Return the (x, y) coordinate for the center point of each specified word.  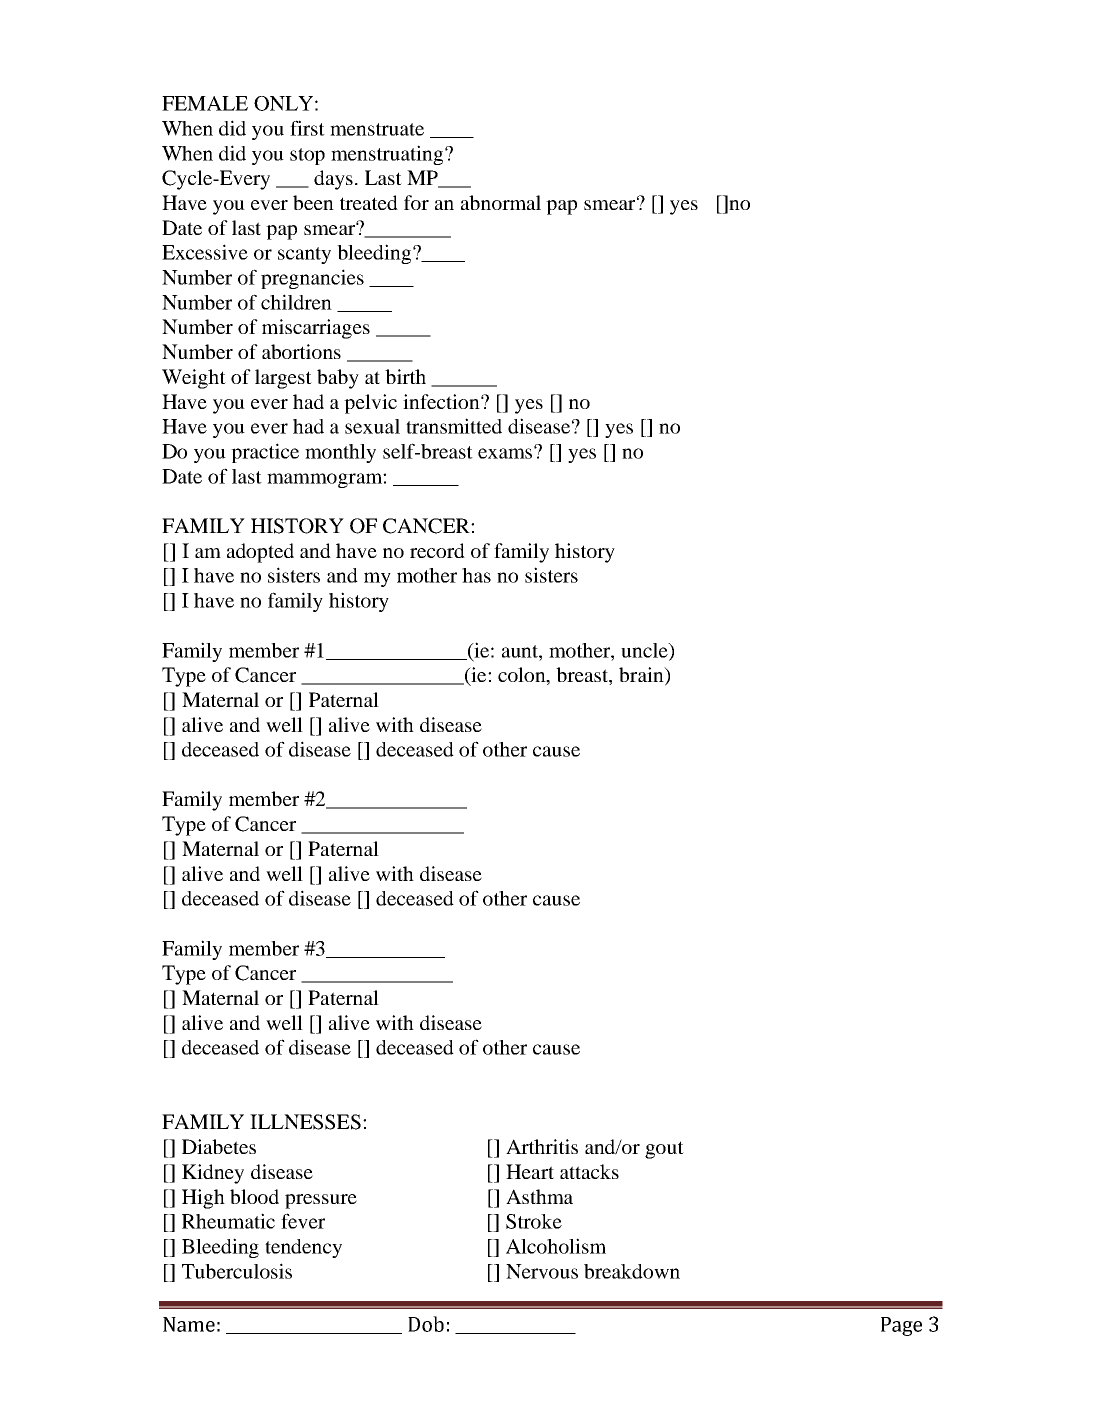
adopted (260, 553)
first (307, 128)
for (416, 202)
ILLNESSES (305, 1122)
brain (642, 676)
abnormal (501, 202)
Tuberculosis (237, 1271)
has (476, 575)
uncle (645, 651)
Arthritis (542, 1146)
